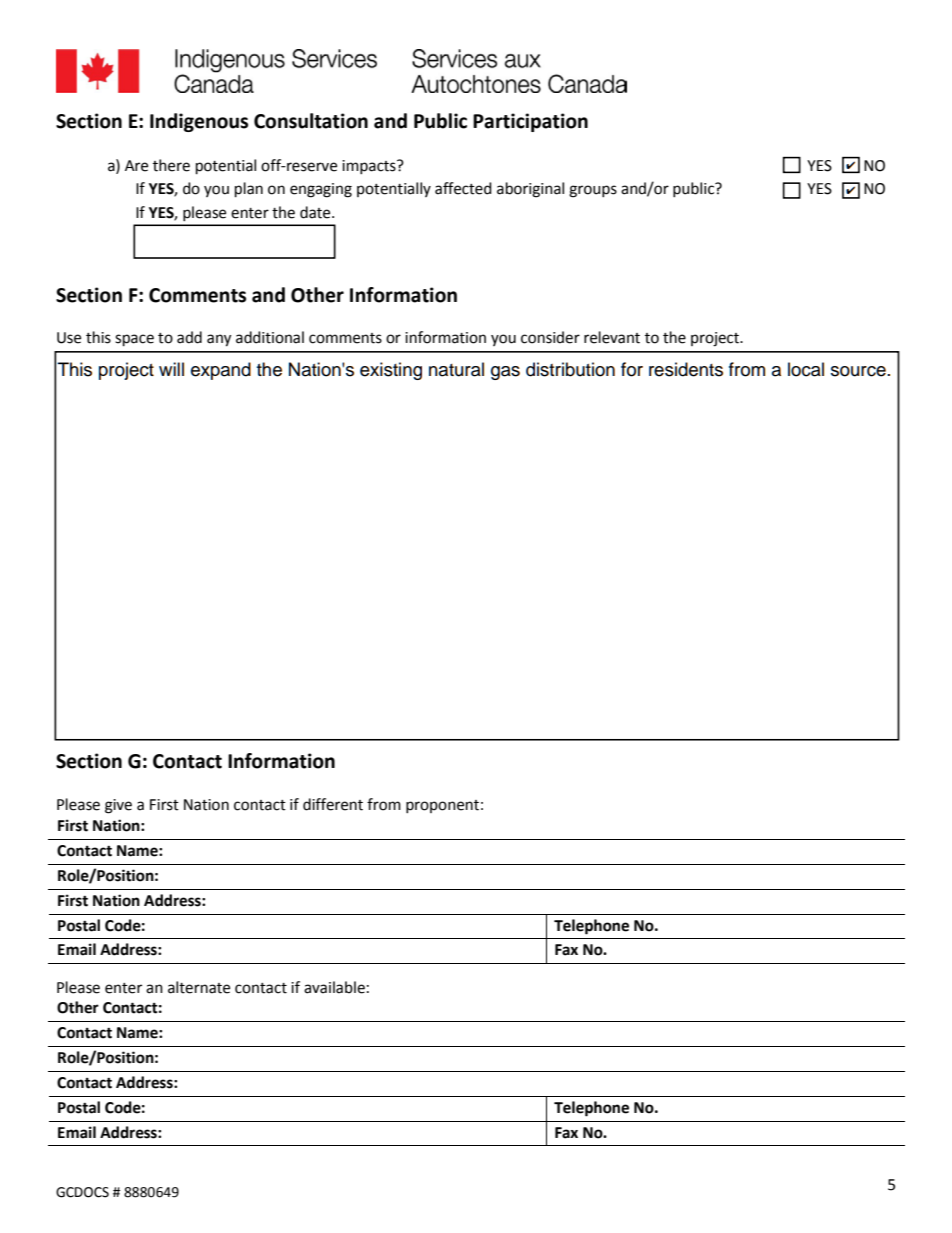 Image resolution: width=952 pixels, height=1233 pixels. I want to click on impacts, so click(370, 167).
